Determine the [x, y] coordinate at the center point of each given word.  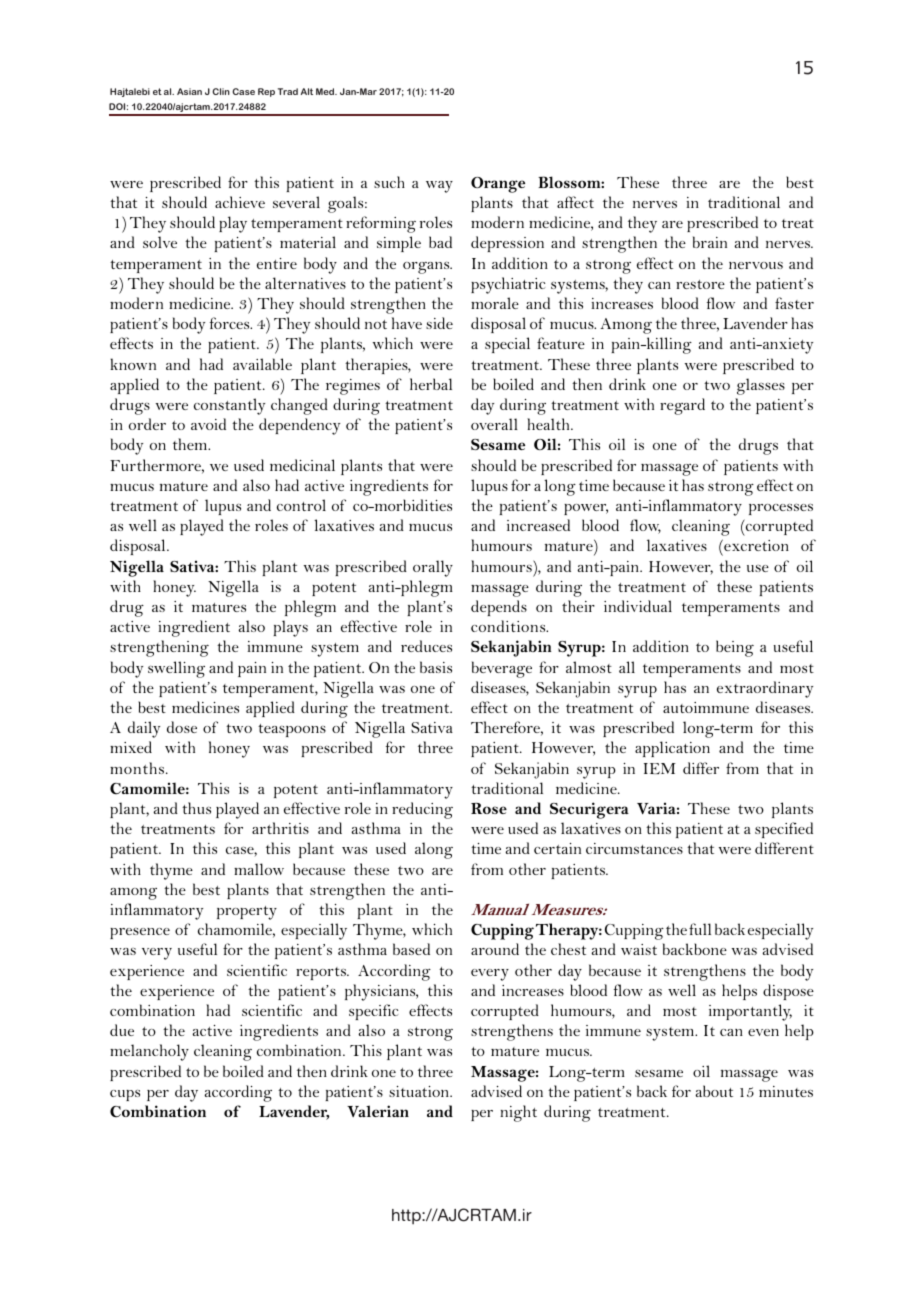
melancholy [149, 1052]
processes [781, 509]
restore [700, 284]
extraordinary [765, 689]
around [495, 949]
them [191, 444]
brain [710, 242]
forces [231, 323]
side [439, 323]
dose [182, 727]
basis [436, 667]
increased [538, 525]
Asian [189, 91]
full [700, 929]
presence [140, 933]
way [439, 187]
